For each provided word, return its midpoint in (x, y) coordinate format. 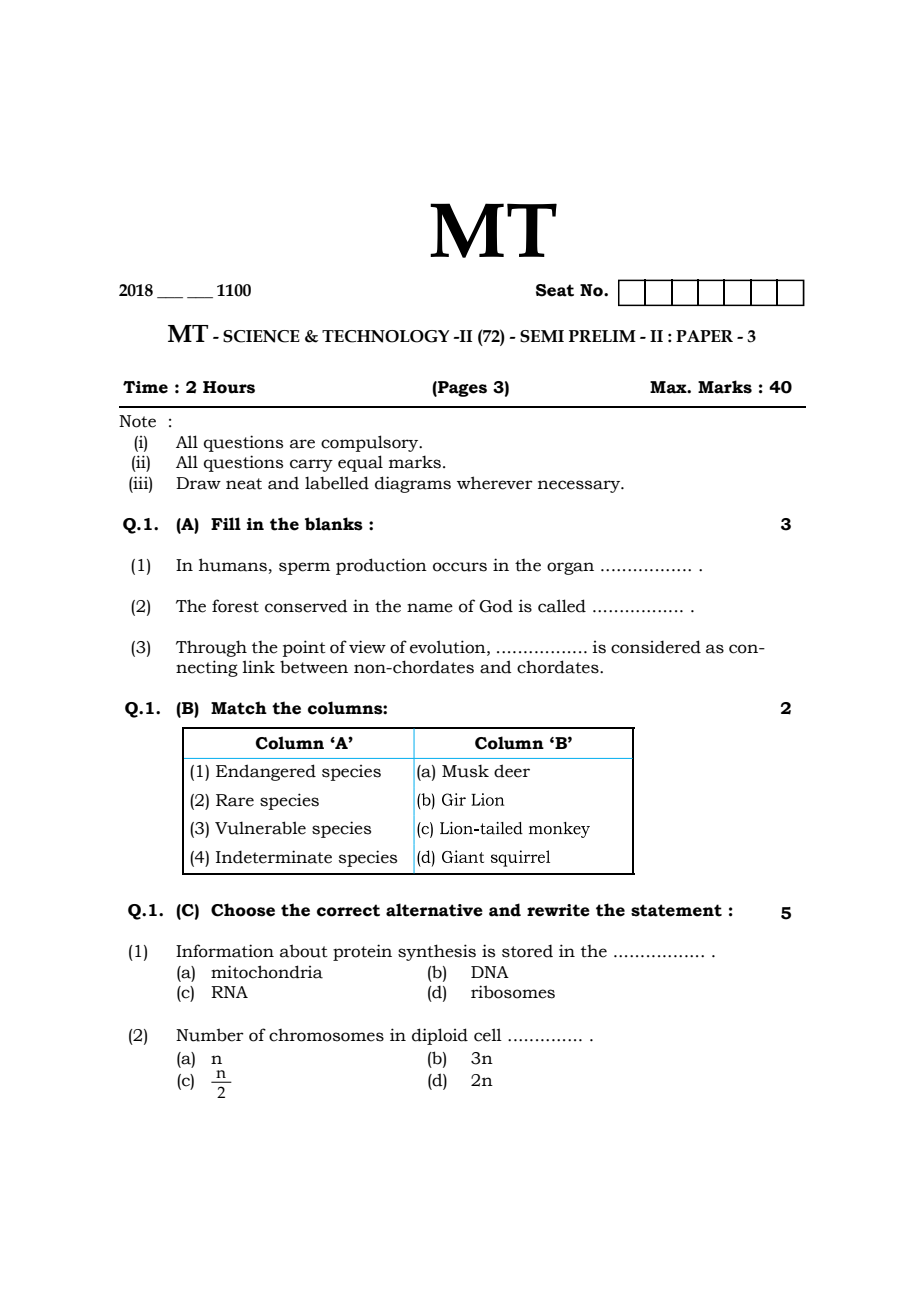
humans (233, 565)
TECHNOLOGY (385, 336)
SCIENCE (261, 336)
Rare (235, 800)
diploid (440, 1036)
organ (570, 568)
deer (512, 771)
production (381, 566)
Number (210, 1035)
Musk (465, 771)
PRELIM (602, 336)
